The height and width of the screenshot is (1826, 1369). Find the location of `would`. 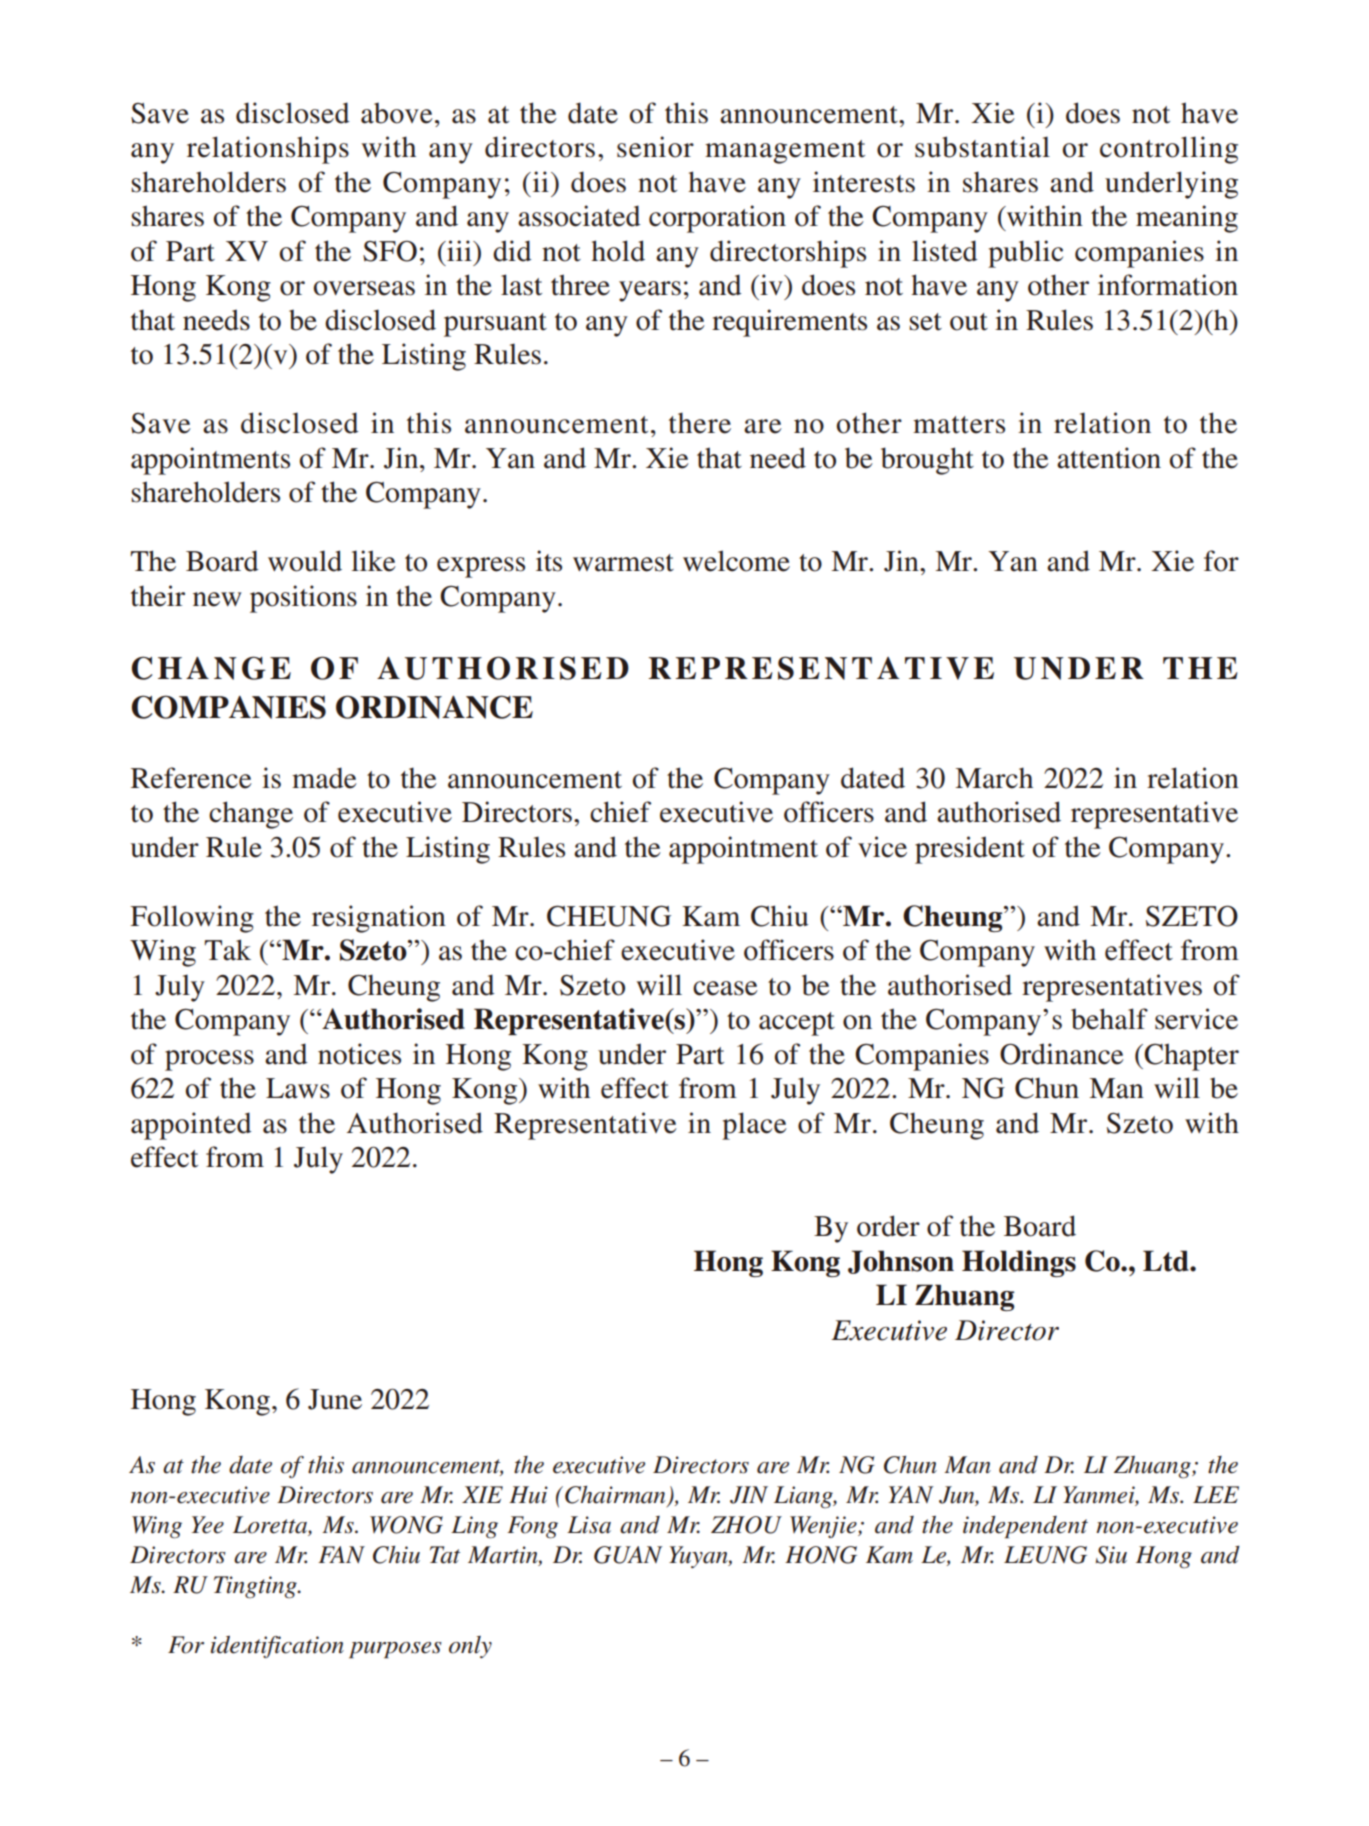

would is located at coordinates (305, 561).
